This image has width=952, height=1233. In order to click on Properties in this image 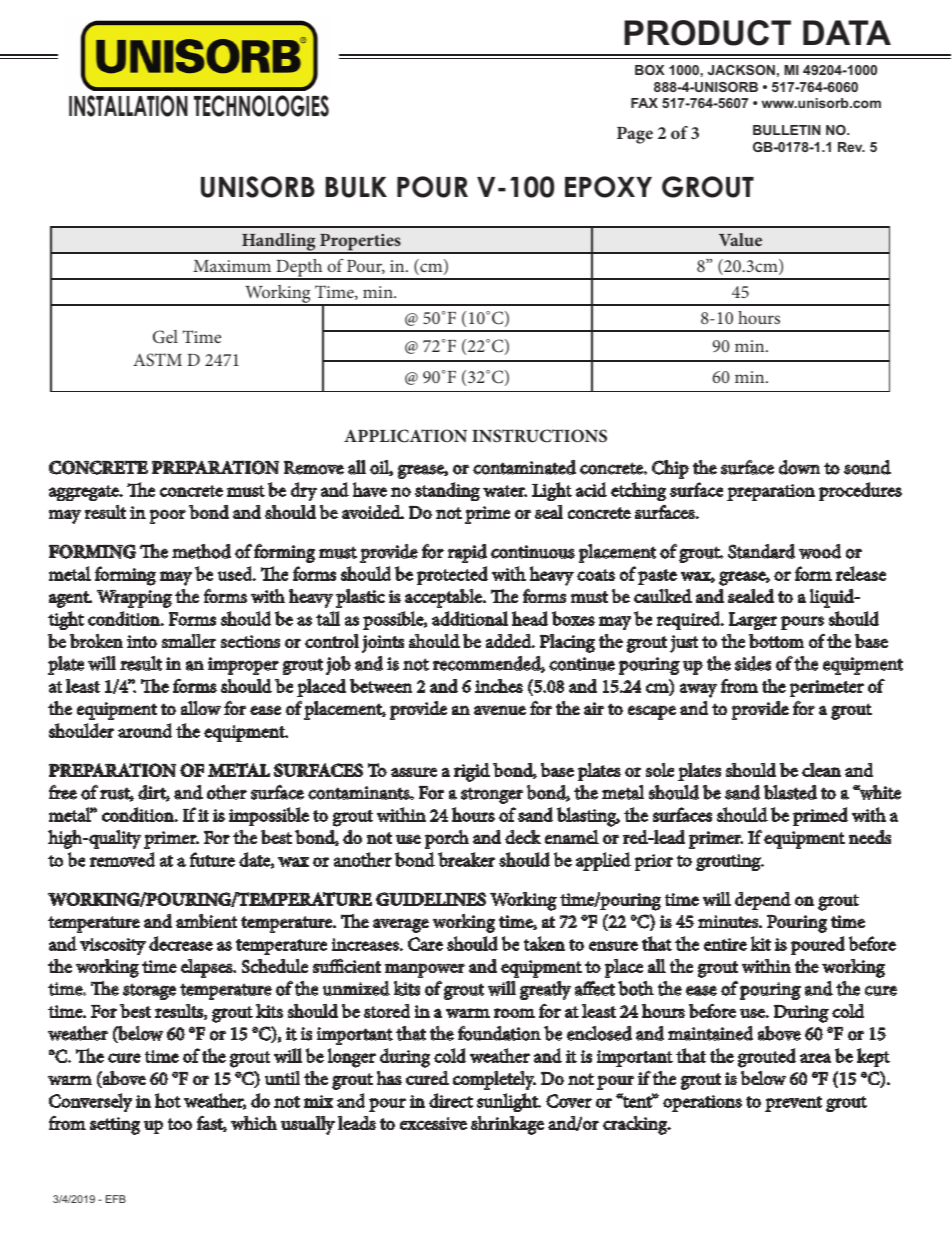, I will do `click(360, 243)`.
